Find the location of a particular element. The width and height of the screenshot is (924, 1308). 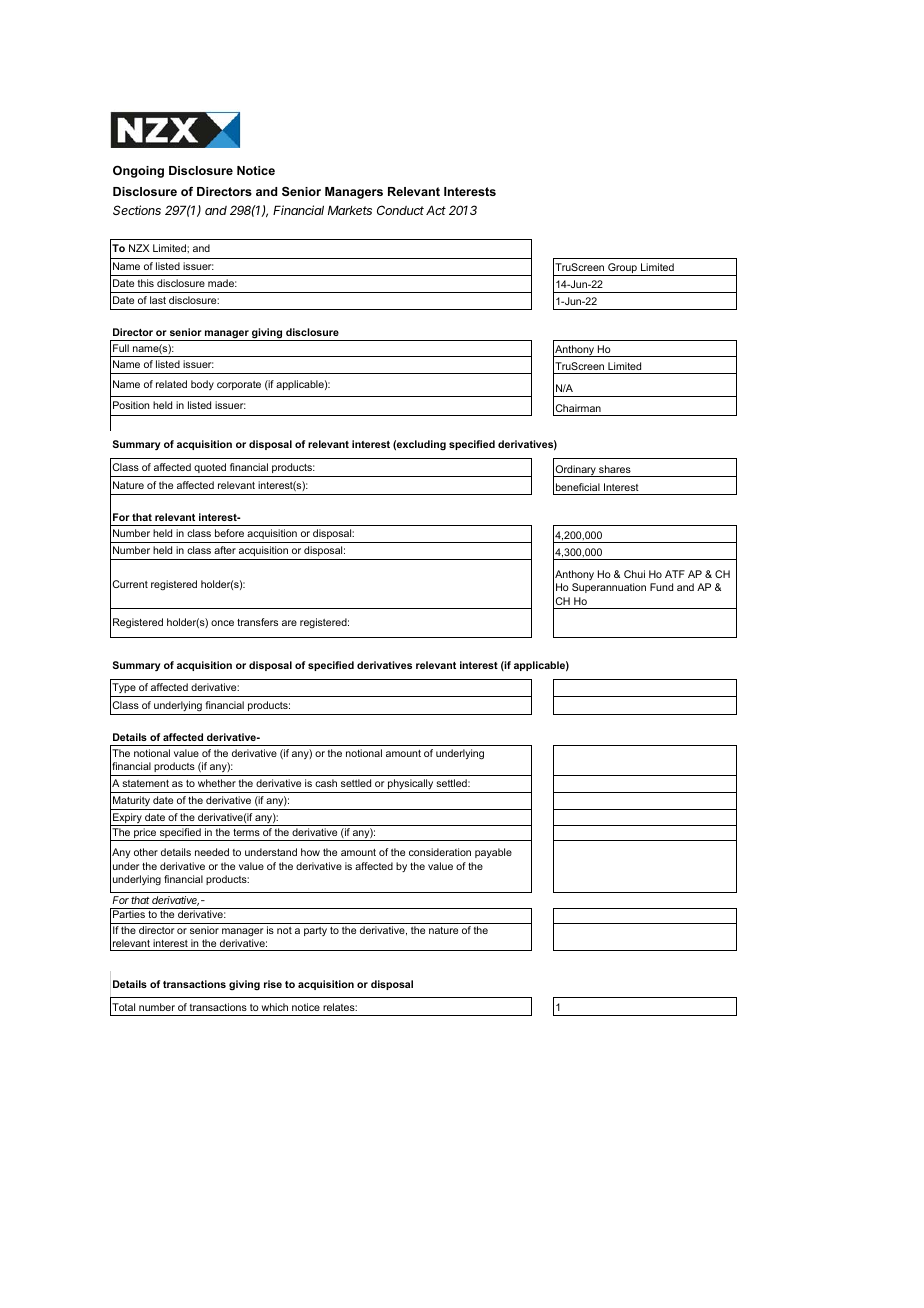

Sections is located at coordinates (137, 210).
